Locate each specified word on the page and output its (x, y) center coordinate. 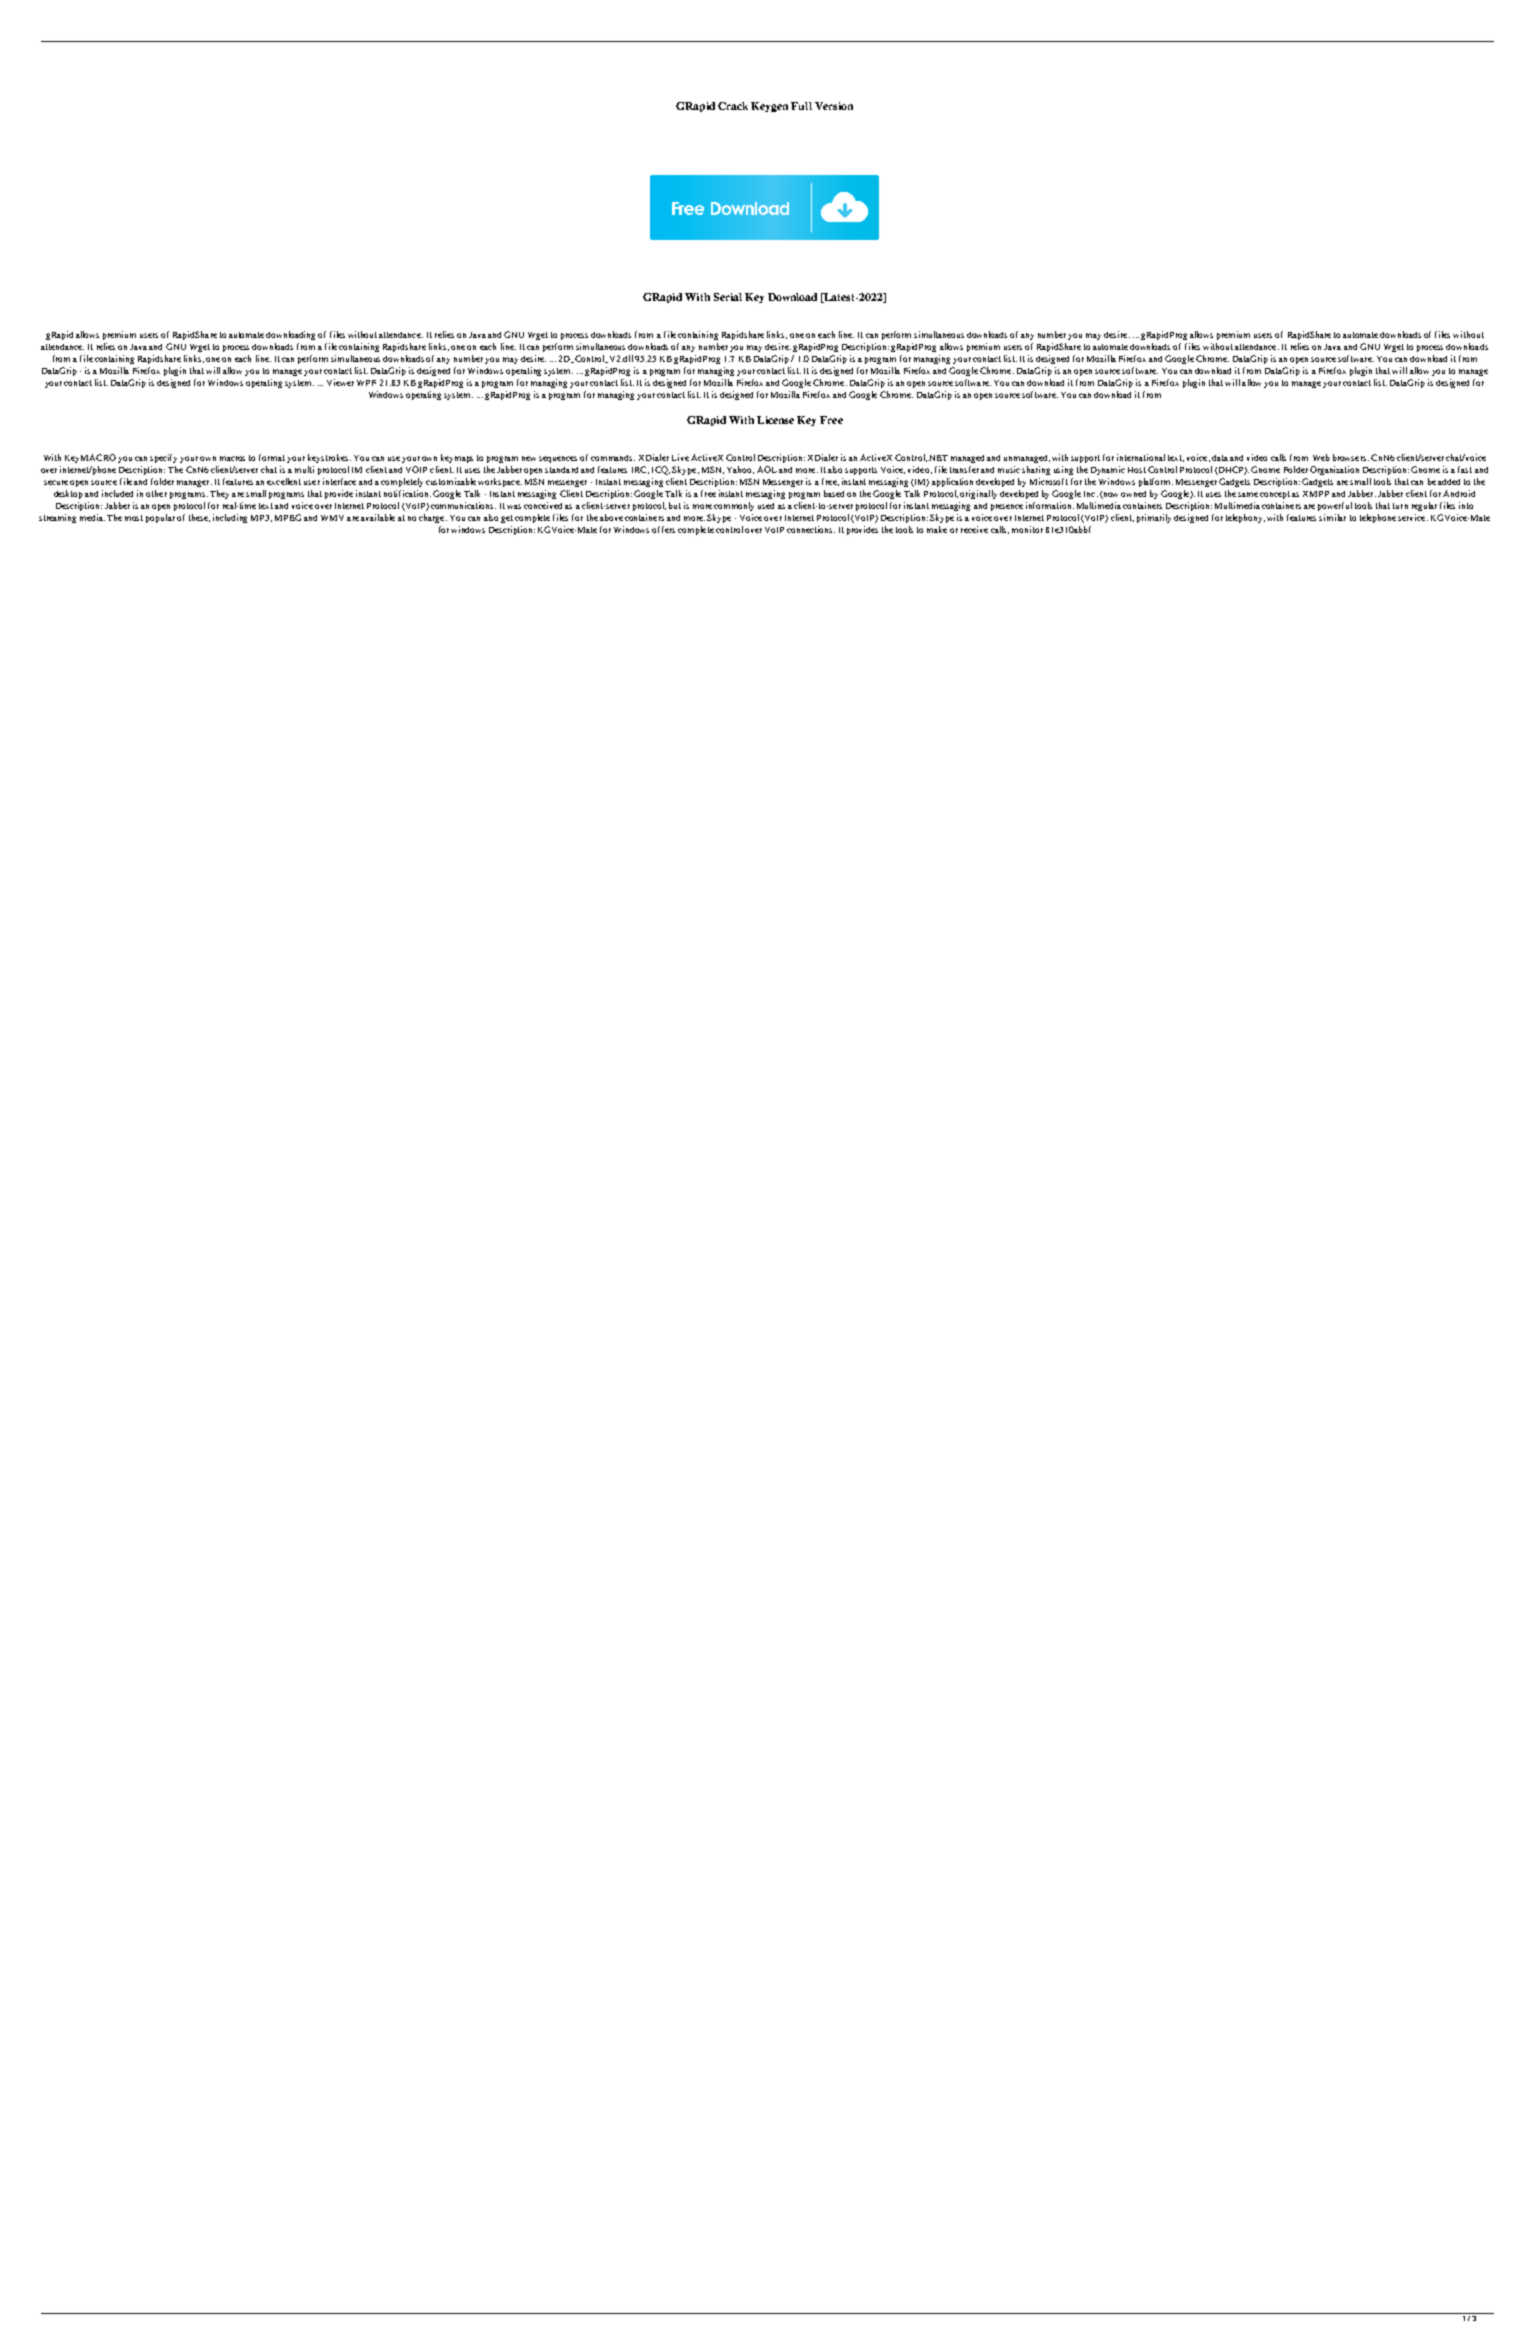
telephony (1245, 518)
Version (834, 106)
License (775, 420)
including (230, 518)
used (766, 506)
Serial (728, 297)
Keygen (769, 107)
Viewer (340, 382)
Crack (733, 106)
